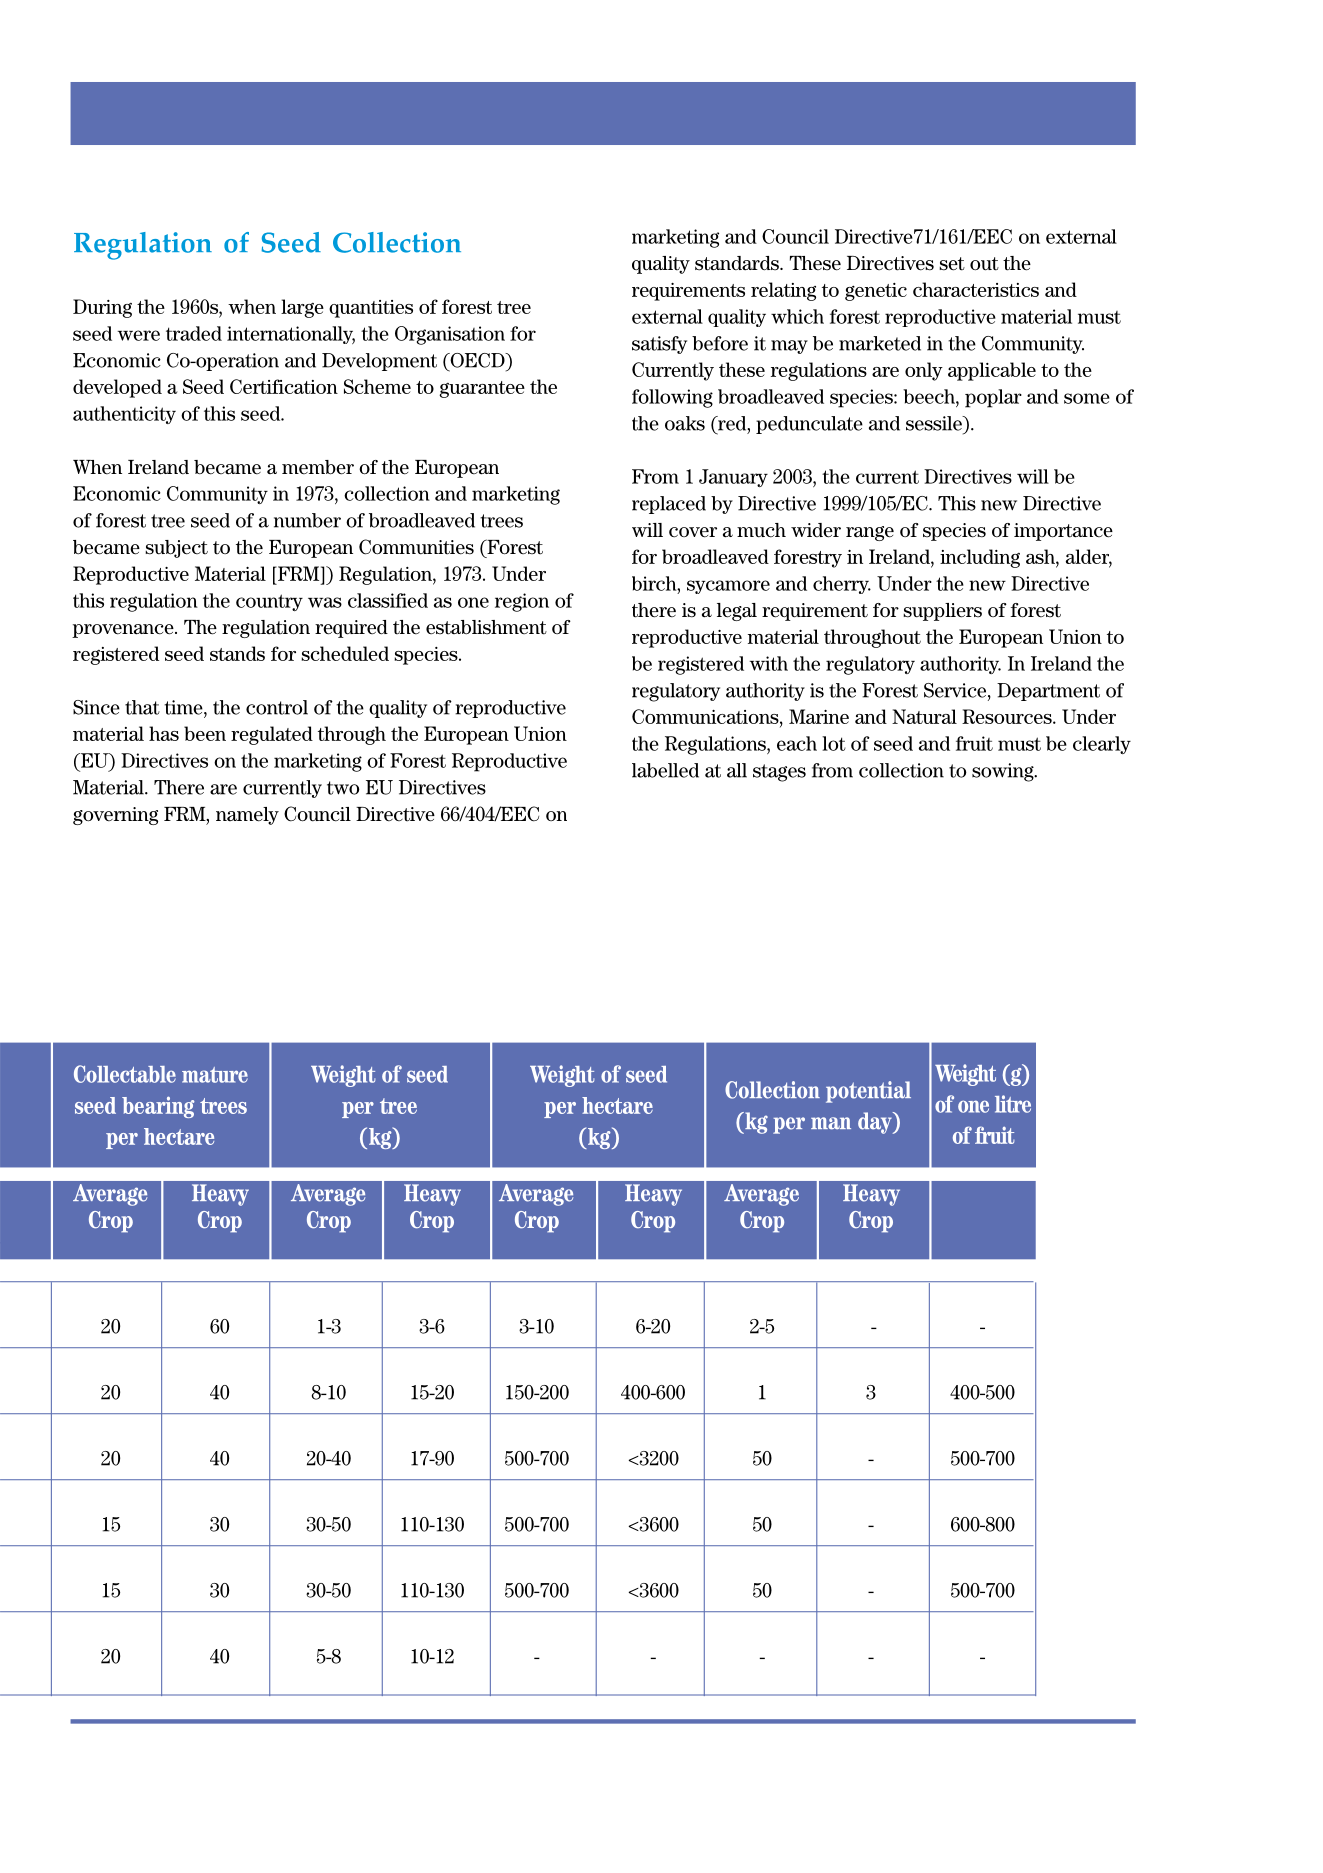  I want to click on satisfy, so click(659, 345).
